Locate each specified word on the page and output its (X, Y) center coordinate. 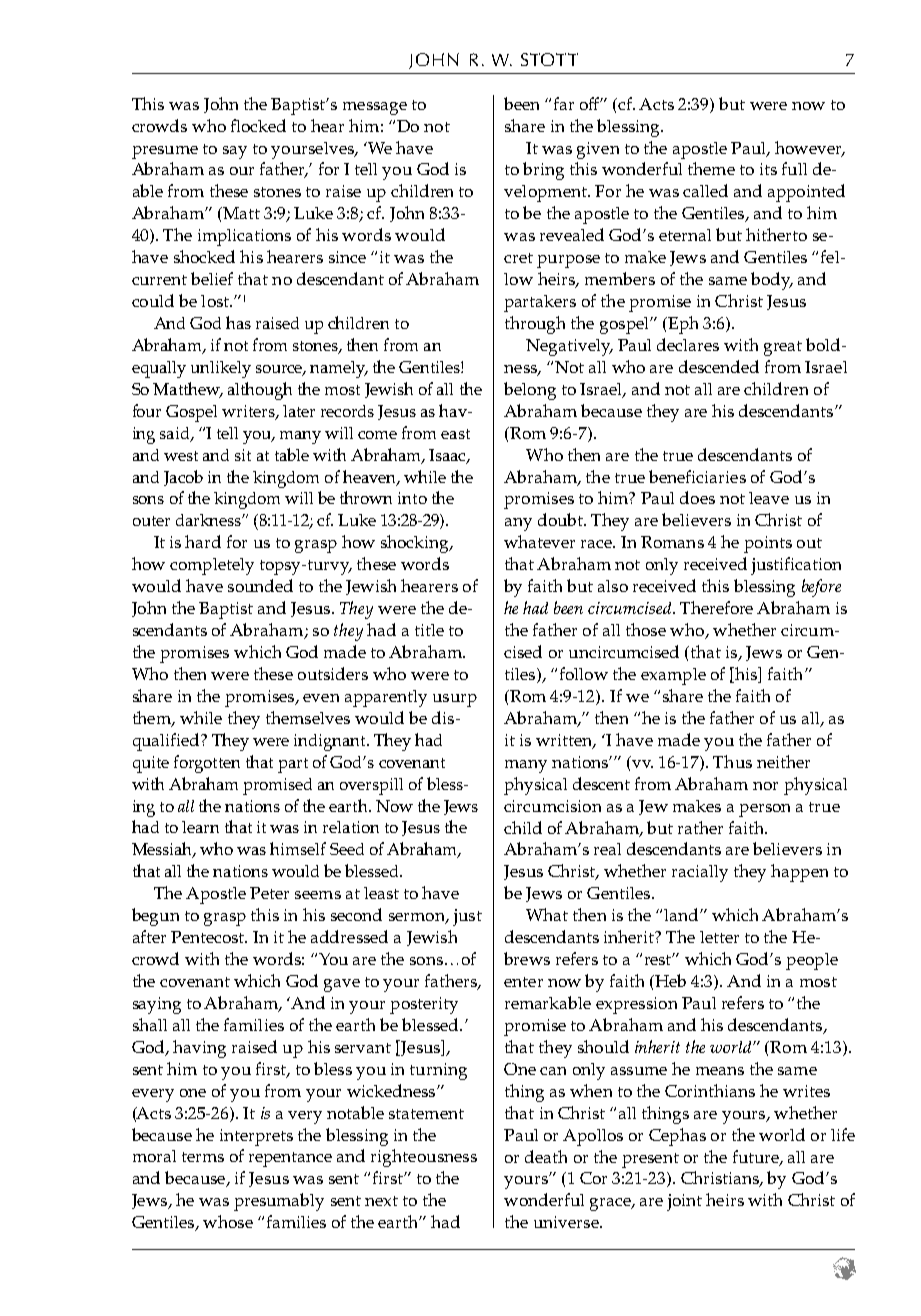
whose (228, 1221)
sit (243, 455)
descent (601, 783)
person (764, 810)
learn (200, 827)
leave (769, 498)
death (546, 1156)
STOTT (549, 59)
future (757, 1157)
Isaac (448, 456)
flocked (258, 125)
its (768, 169)
